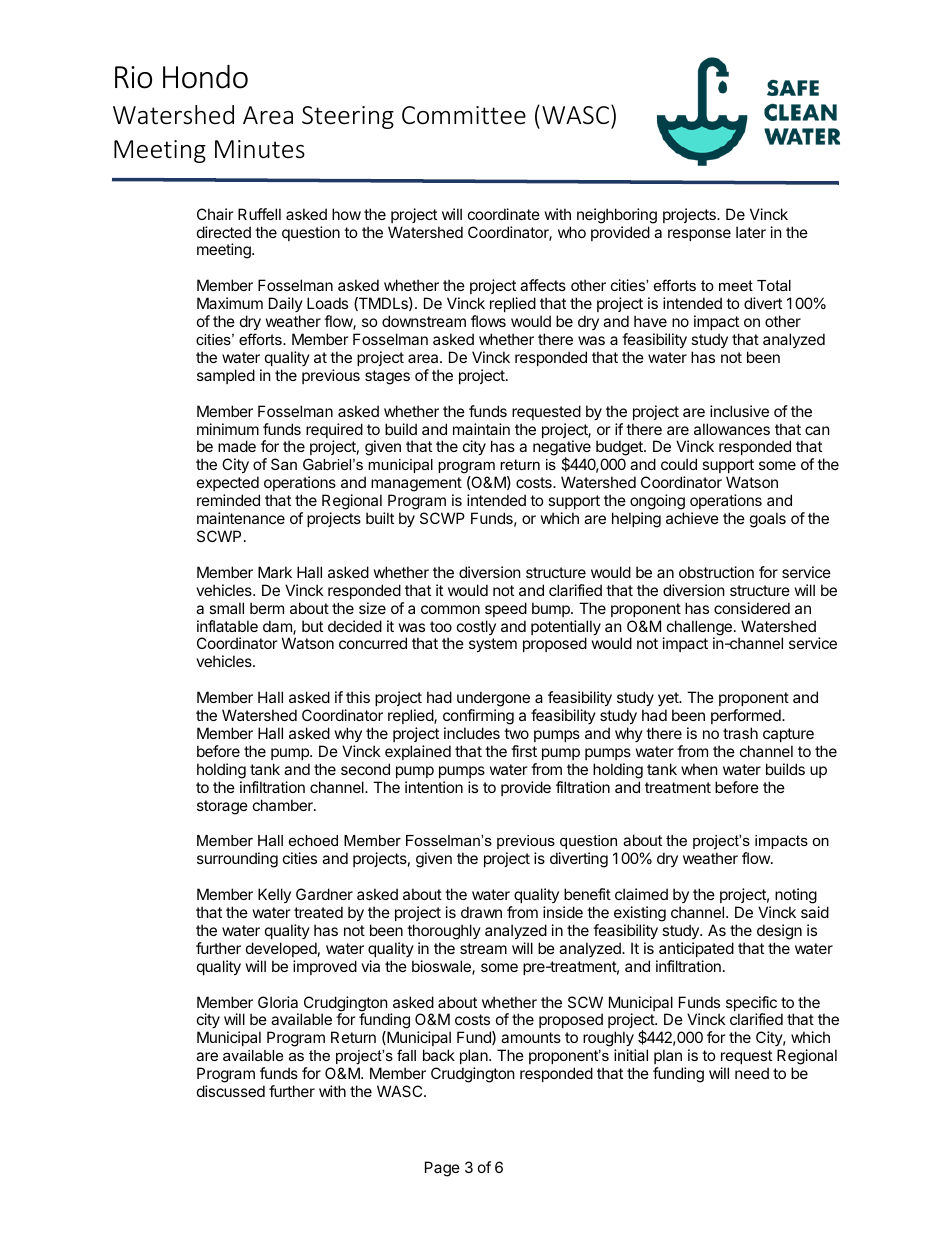 The image size is (952, 1233). I want to click on need, so click(752, 1073).
